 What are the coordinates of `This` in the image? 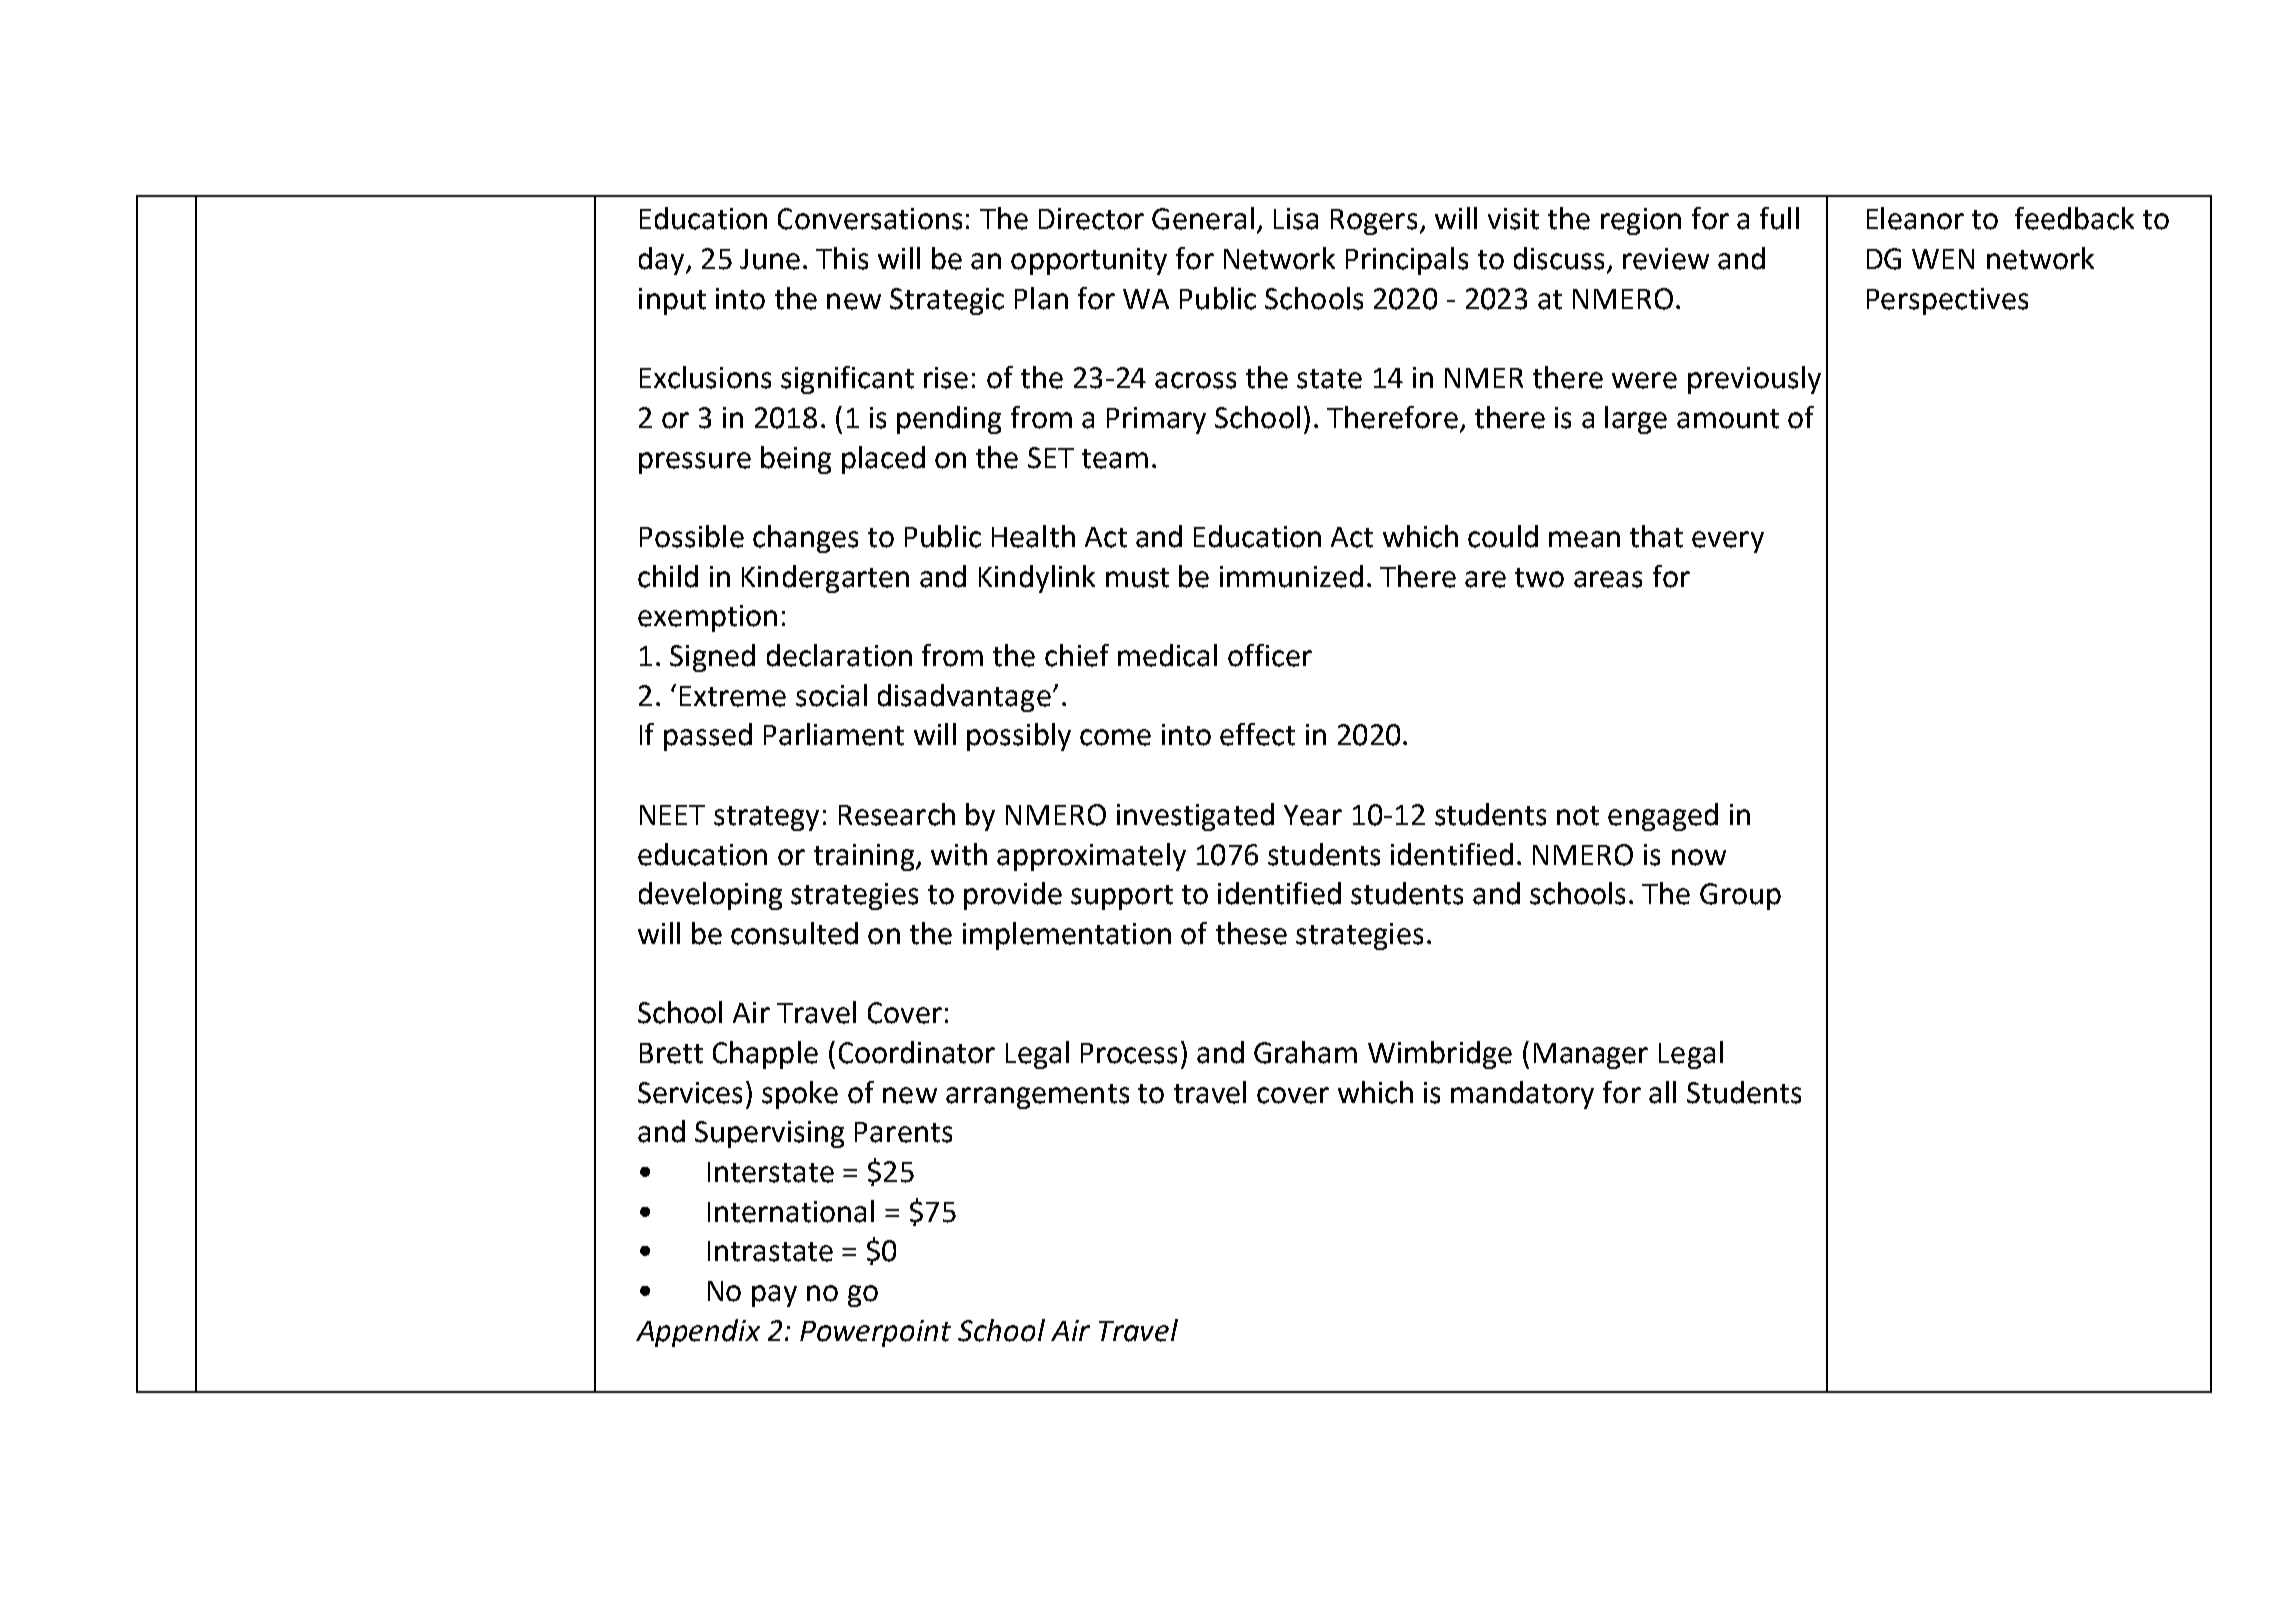 It's located at (842, 258).
